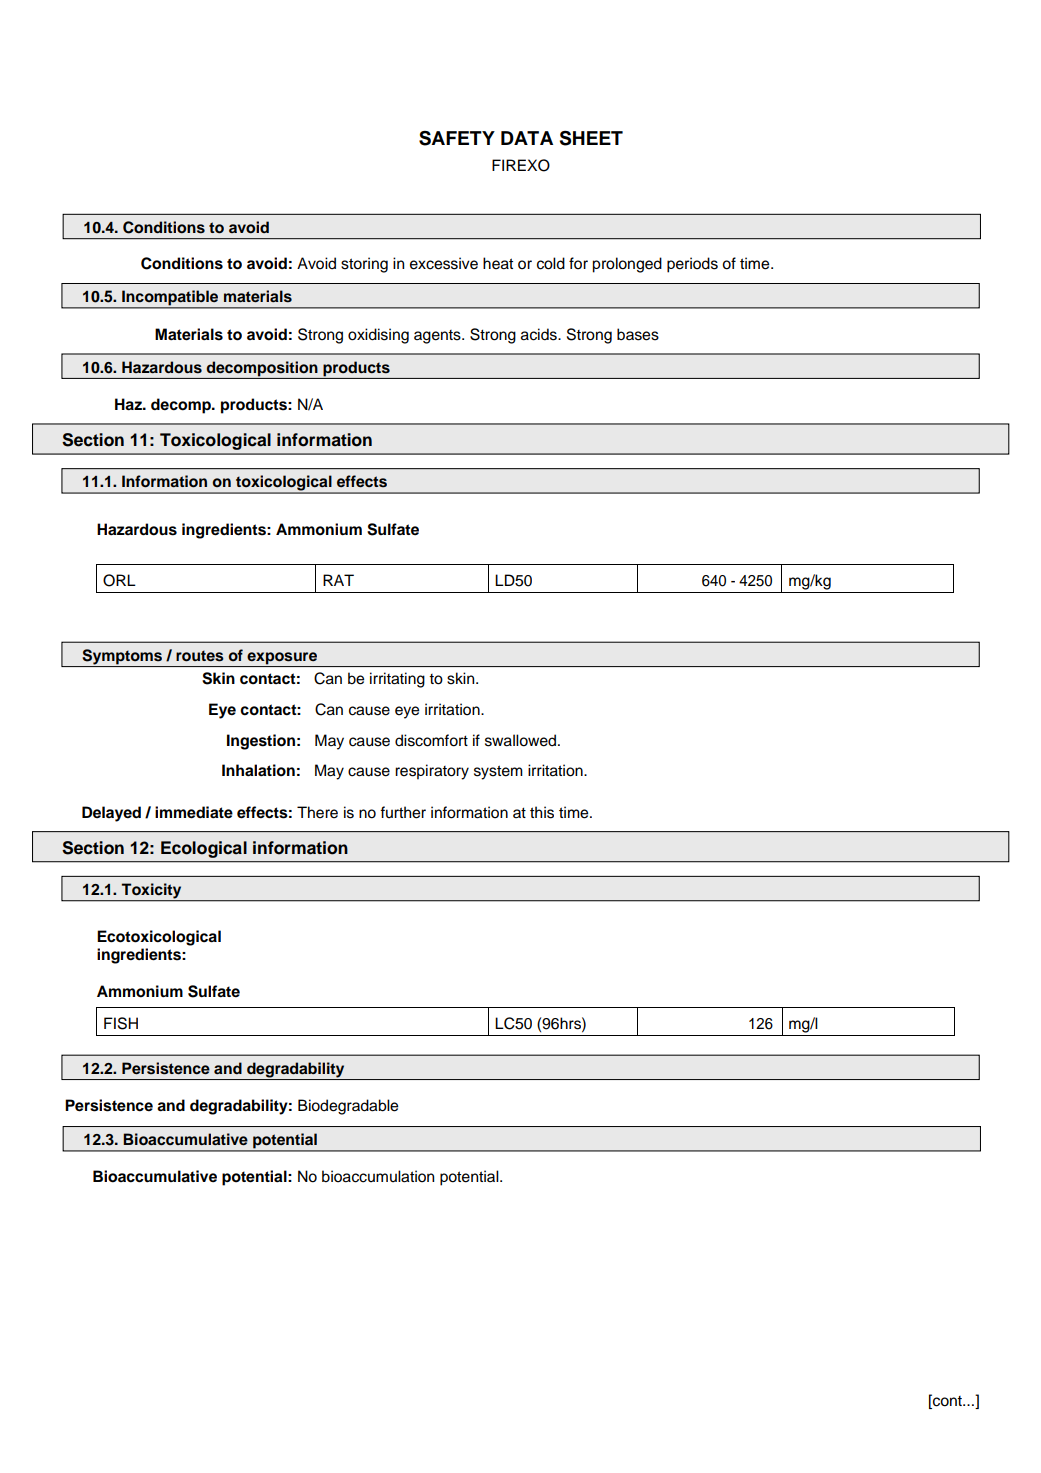 This page has height=1473, width=1041. What do you see at coordinates (591, 138) in the page?
I see `SHEET` at bounding box center [591, 138].
